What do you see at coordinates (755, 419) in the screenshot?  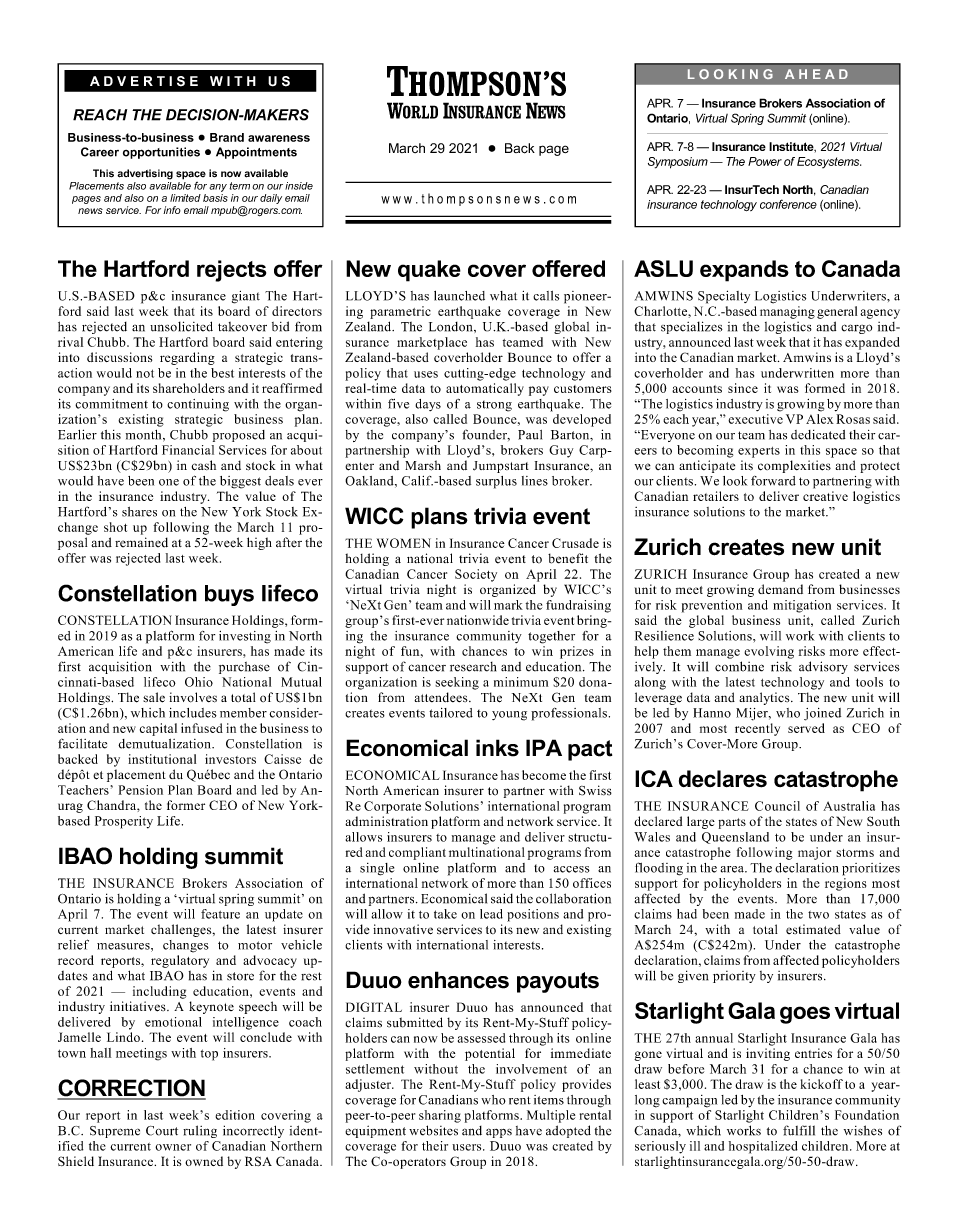 I see `executive` at bounding box center [755, 419].
